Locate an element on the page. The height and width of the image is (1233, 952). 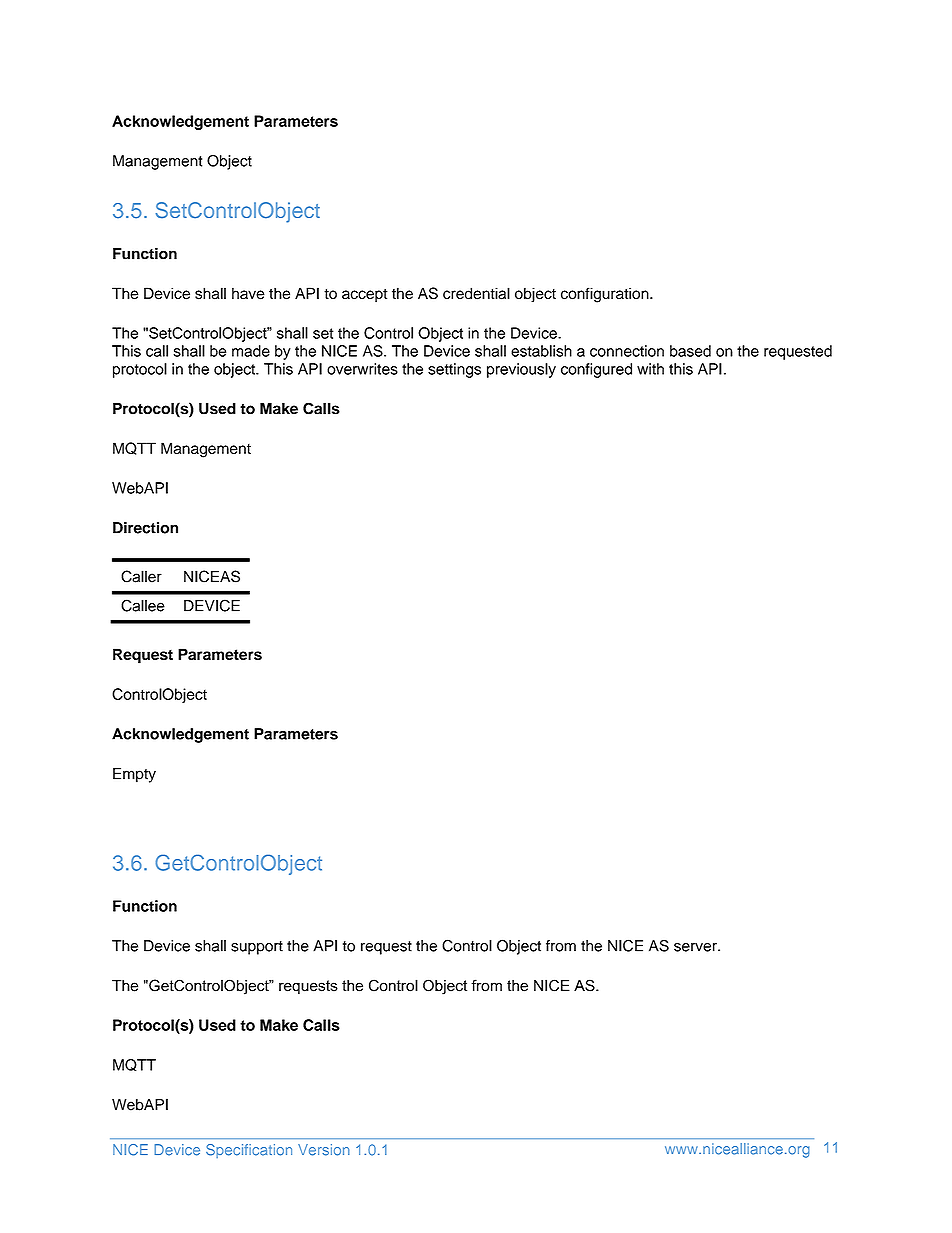
with is located at coordinates (650, 369).
